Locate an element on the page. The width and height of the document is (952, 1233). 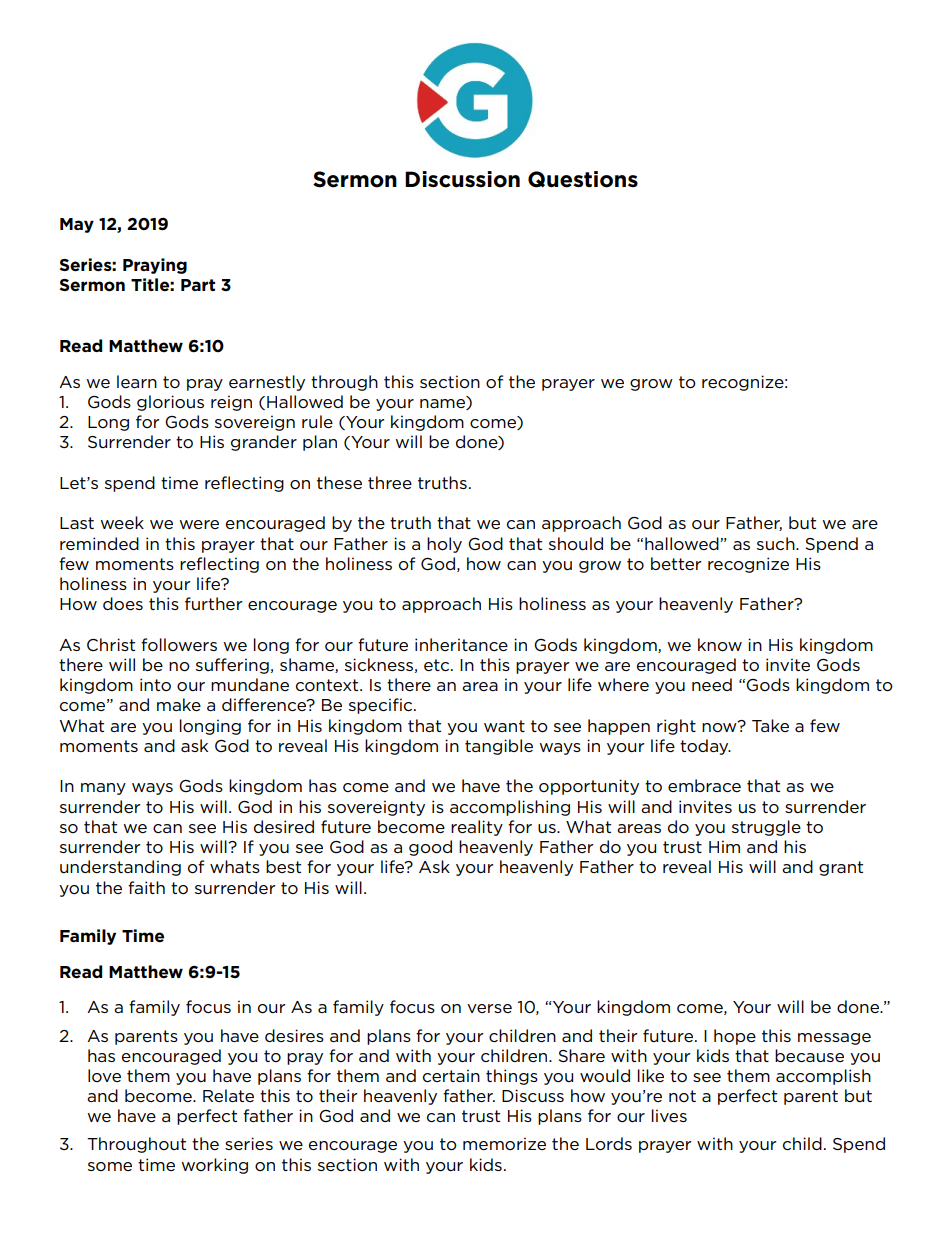
holy is located at coordinates (444, 545).
